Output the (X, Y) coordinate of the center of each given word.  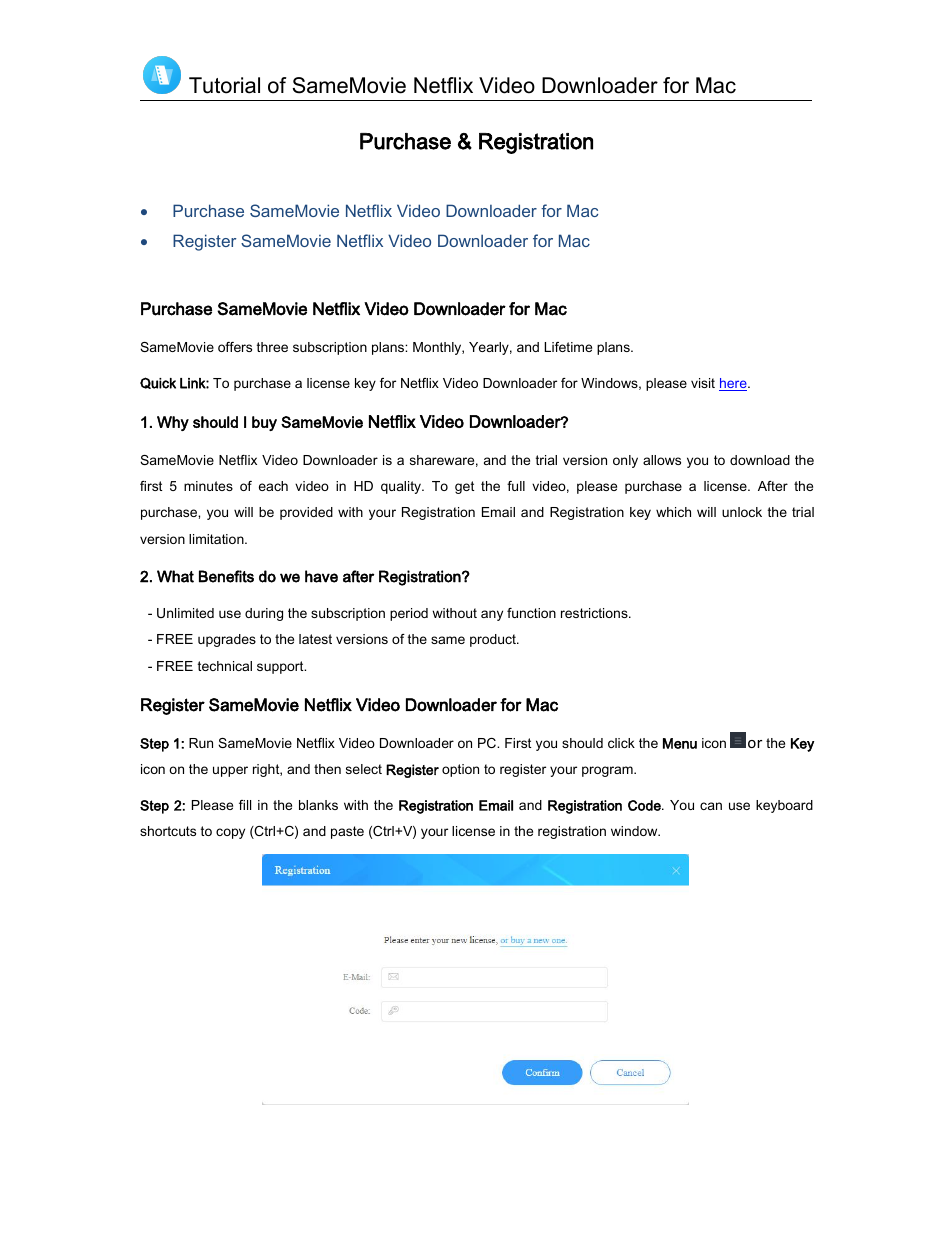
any (492, 615)
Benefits (226, 576)
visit (703, 383)
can (711, 806)
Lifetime (568, 347)
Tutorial (224, 85)
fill (245, 805)
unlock (742, 512)
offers (235, 347)
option (460, 770)
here (734, 384)
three (272, 347)
